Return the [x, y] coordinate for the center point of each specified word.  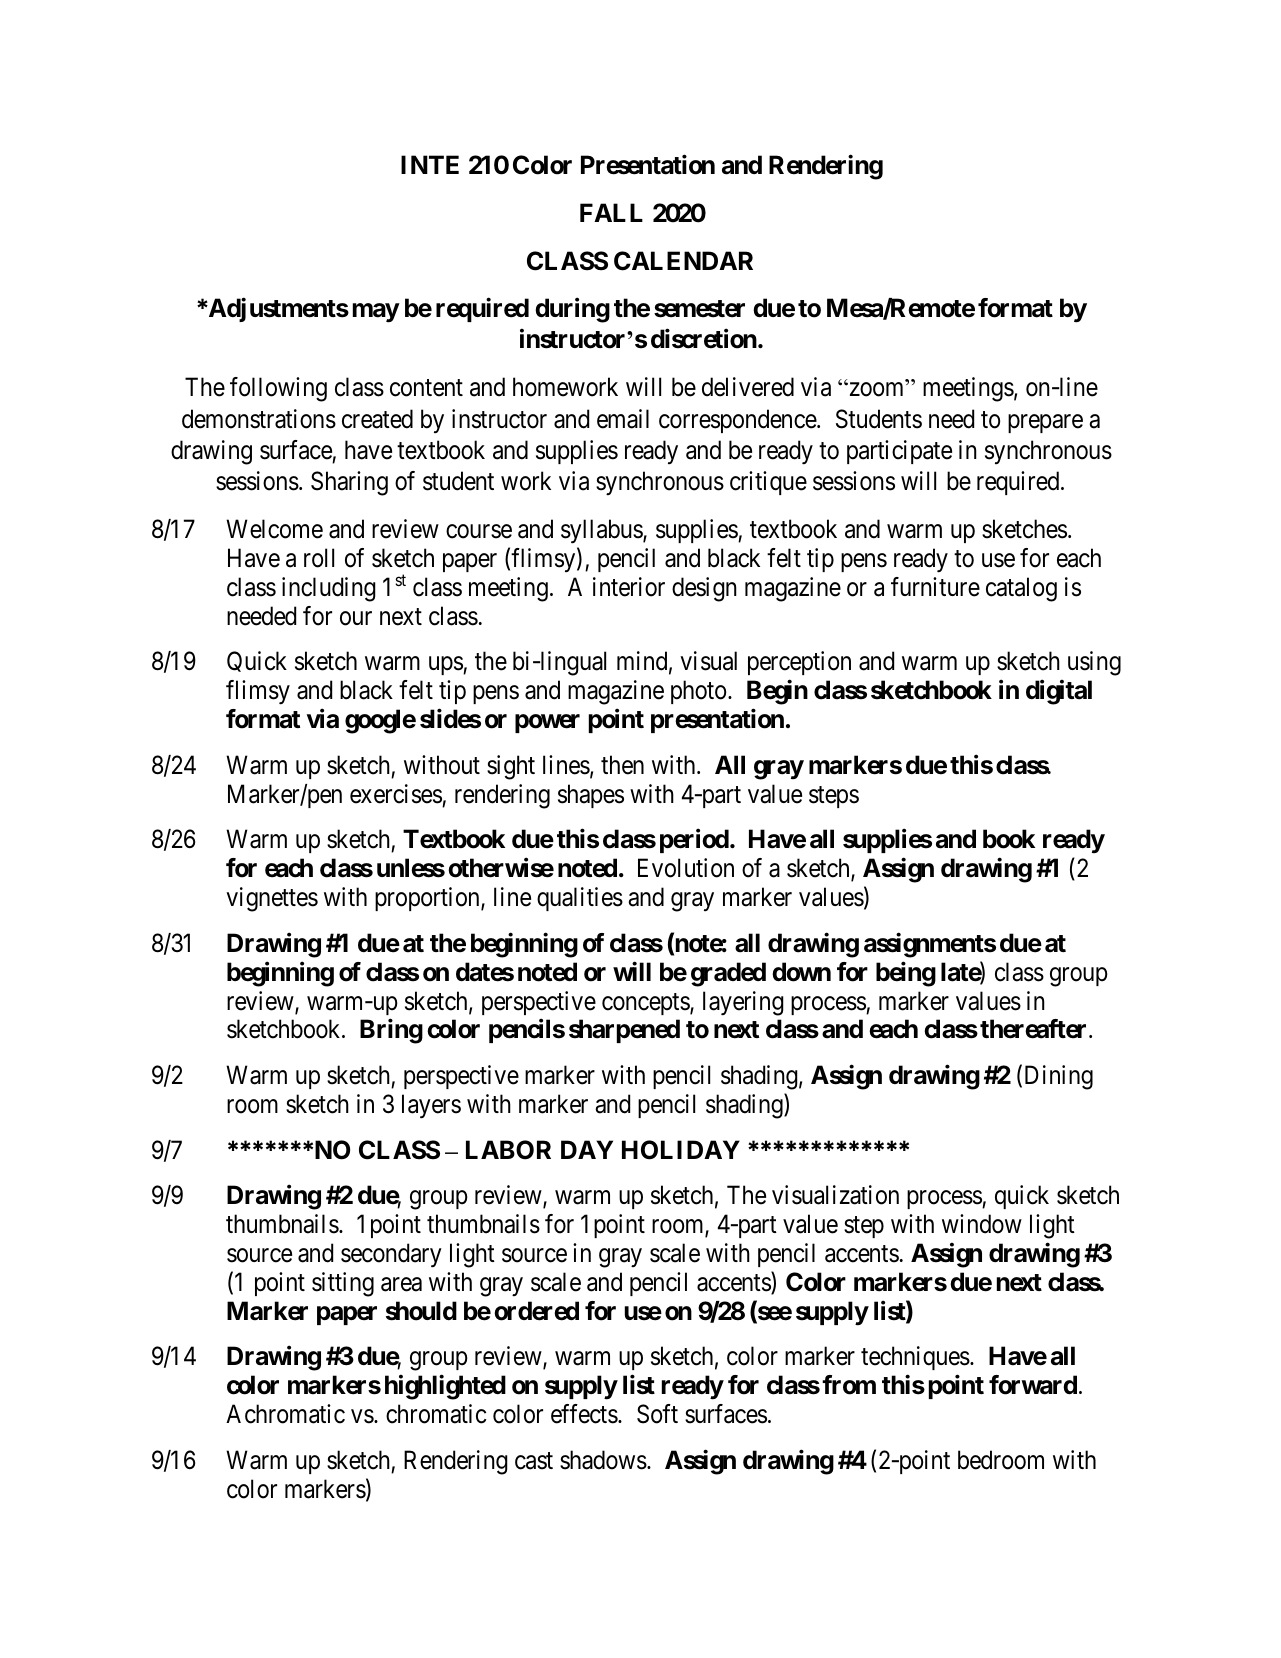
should [421, 1311]
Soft [657, 1414]
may [376, 313]
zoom [877, 390]
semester [699, 309]
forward [1033, 1385]
